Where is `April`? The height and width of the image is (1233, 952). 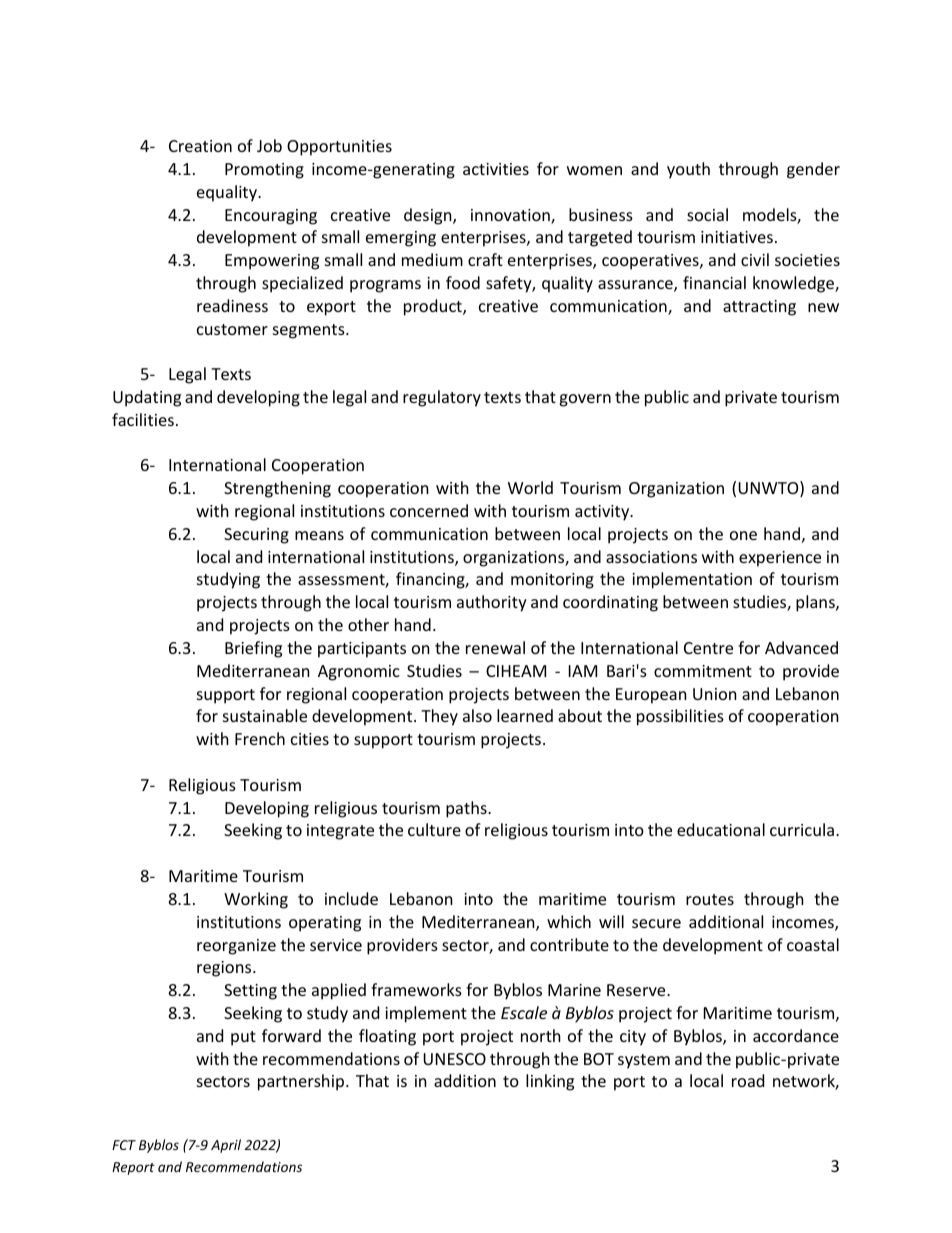
April is located at coordinates (226, 1146).
